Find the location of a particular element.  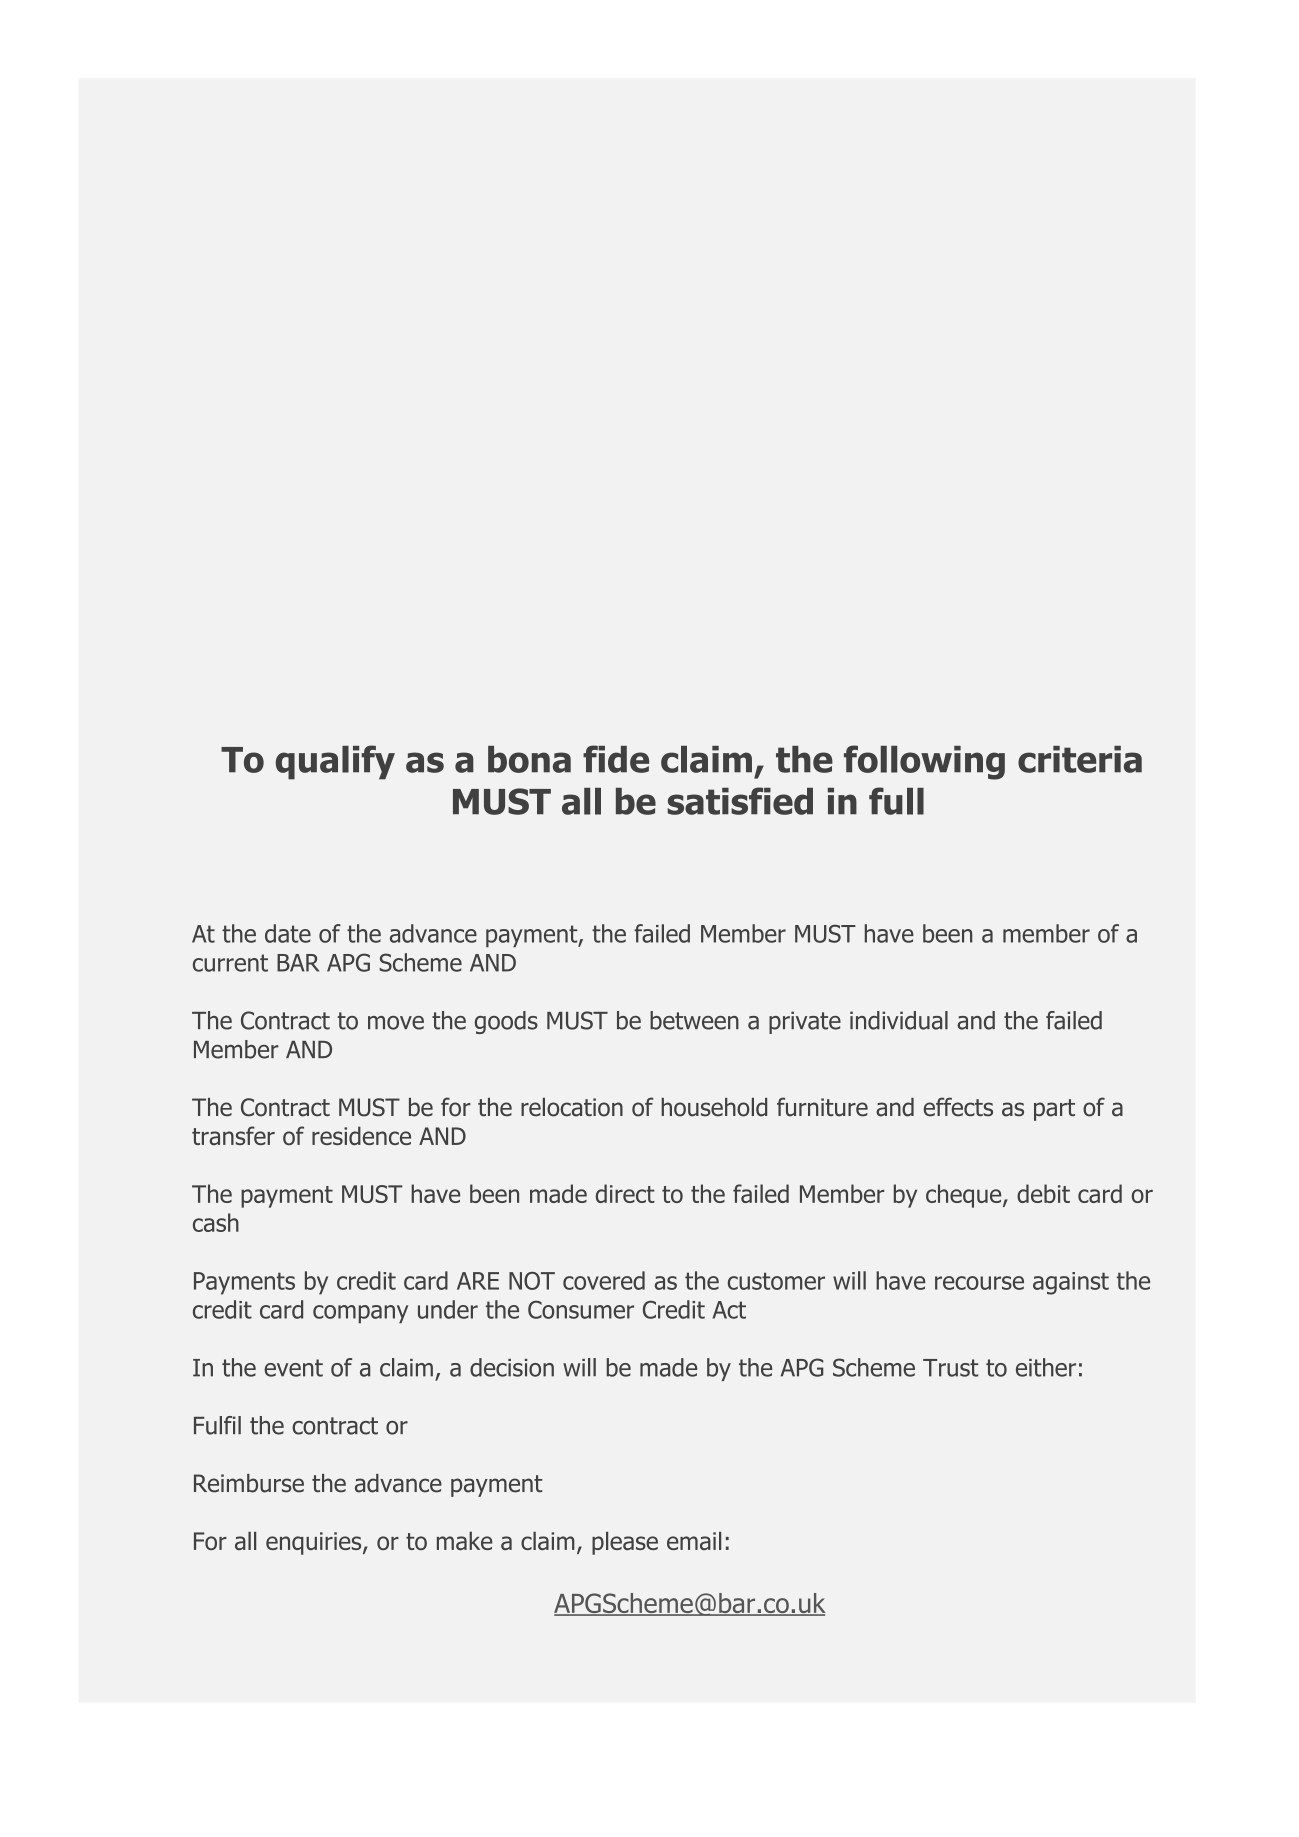

qualify is located at coordinates (335, 762).
